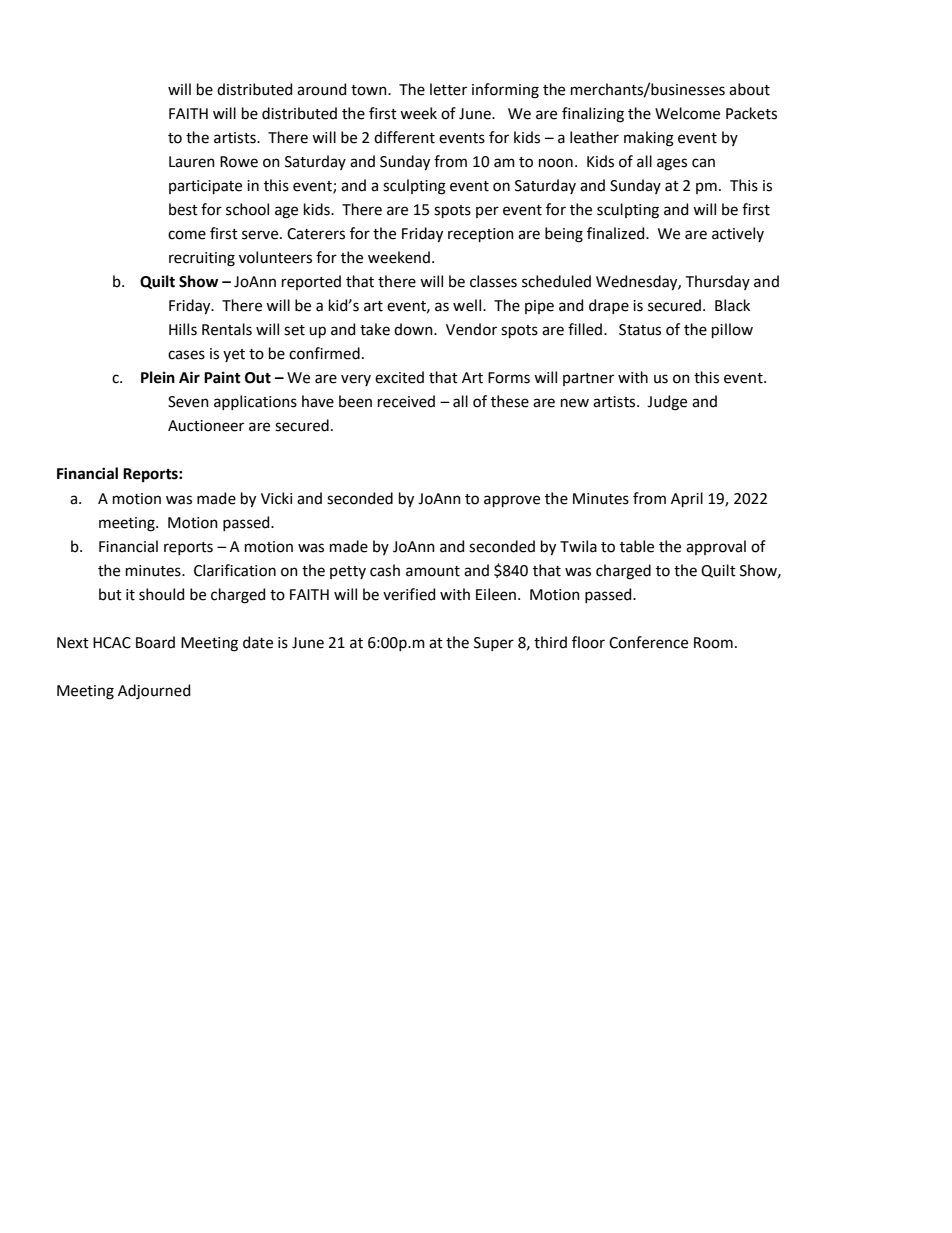 The image size is (952, 1233). What do you see at coordinates (481, 235) in the screenshot?
I see `reception` at bounding box center [481, 235].
